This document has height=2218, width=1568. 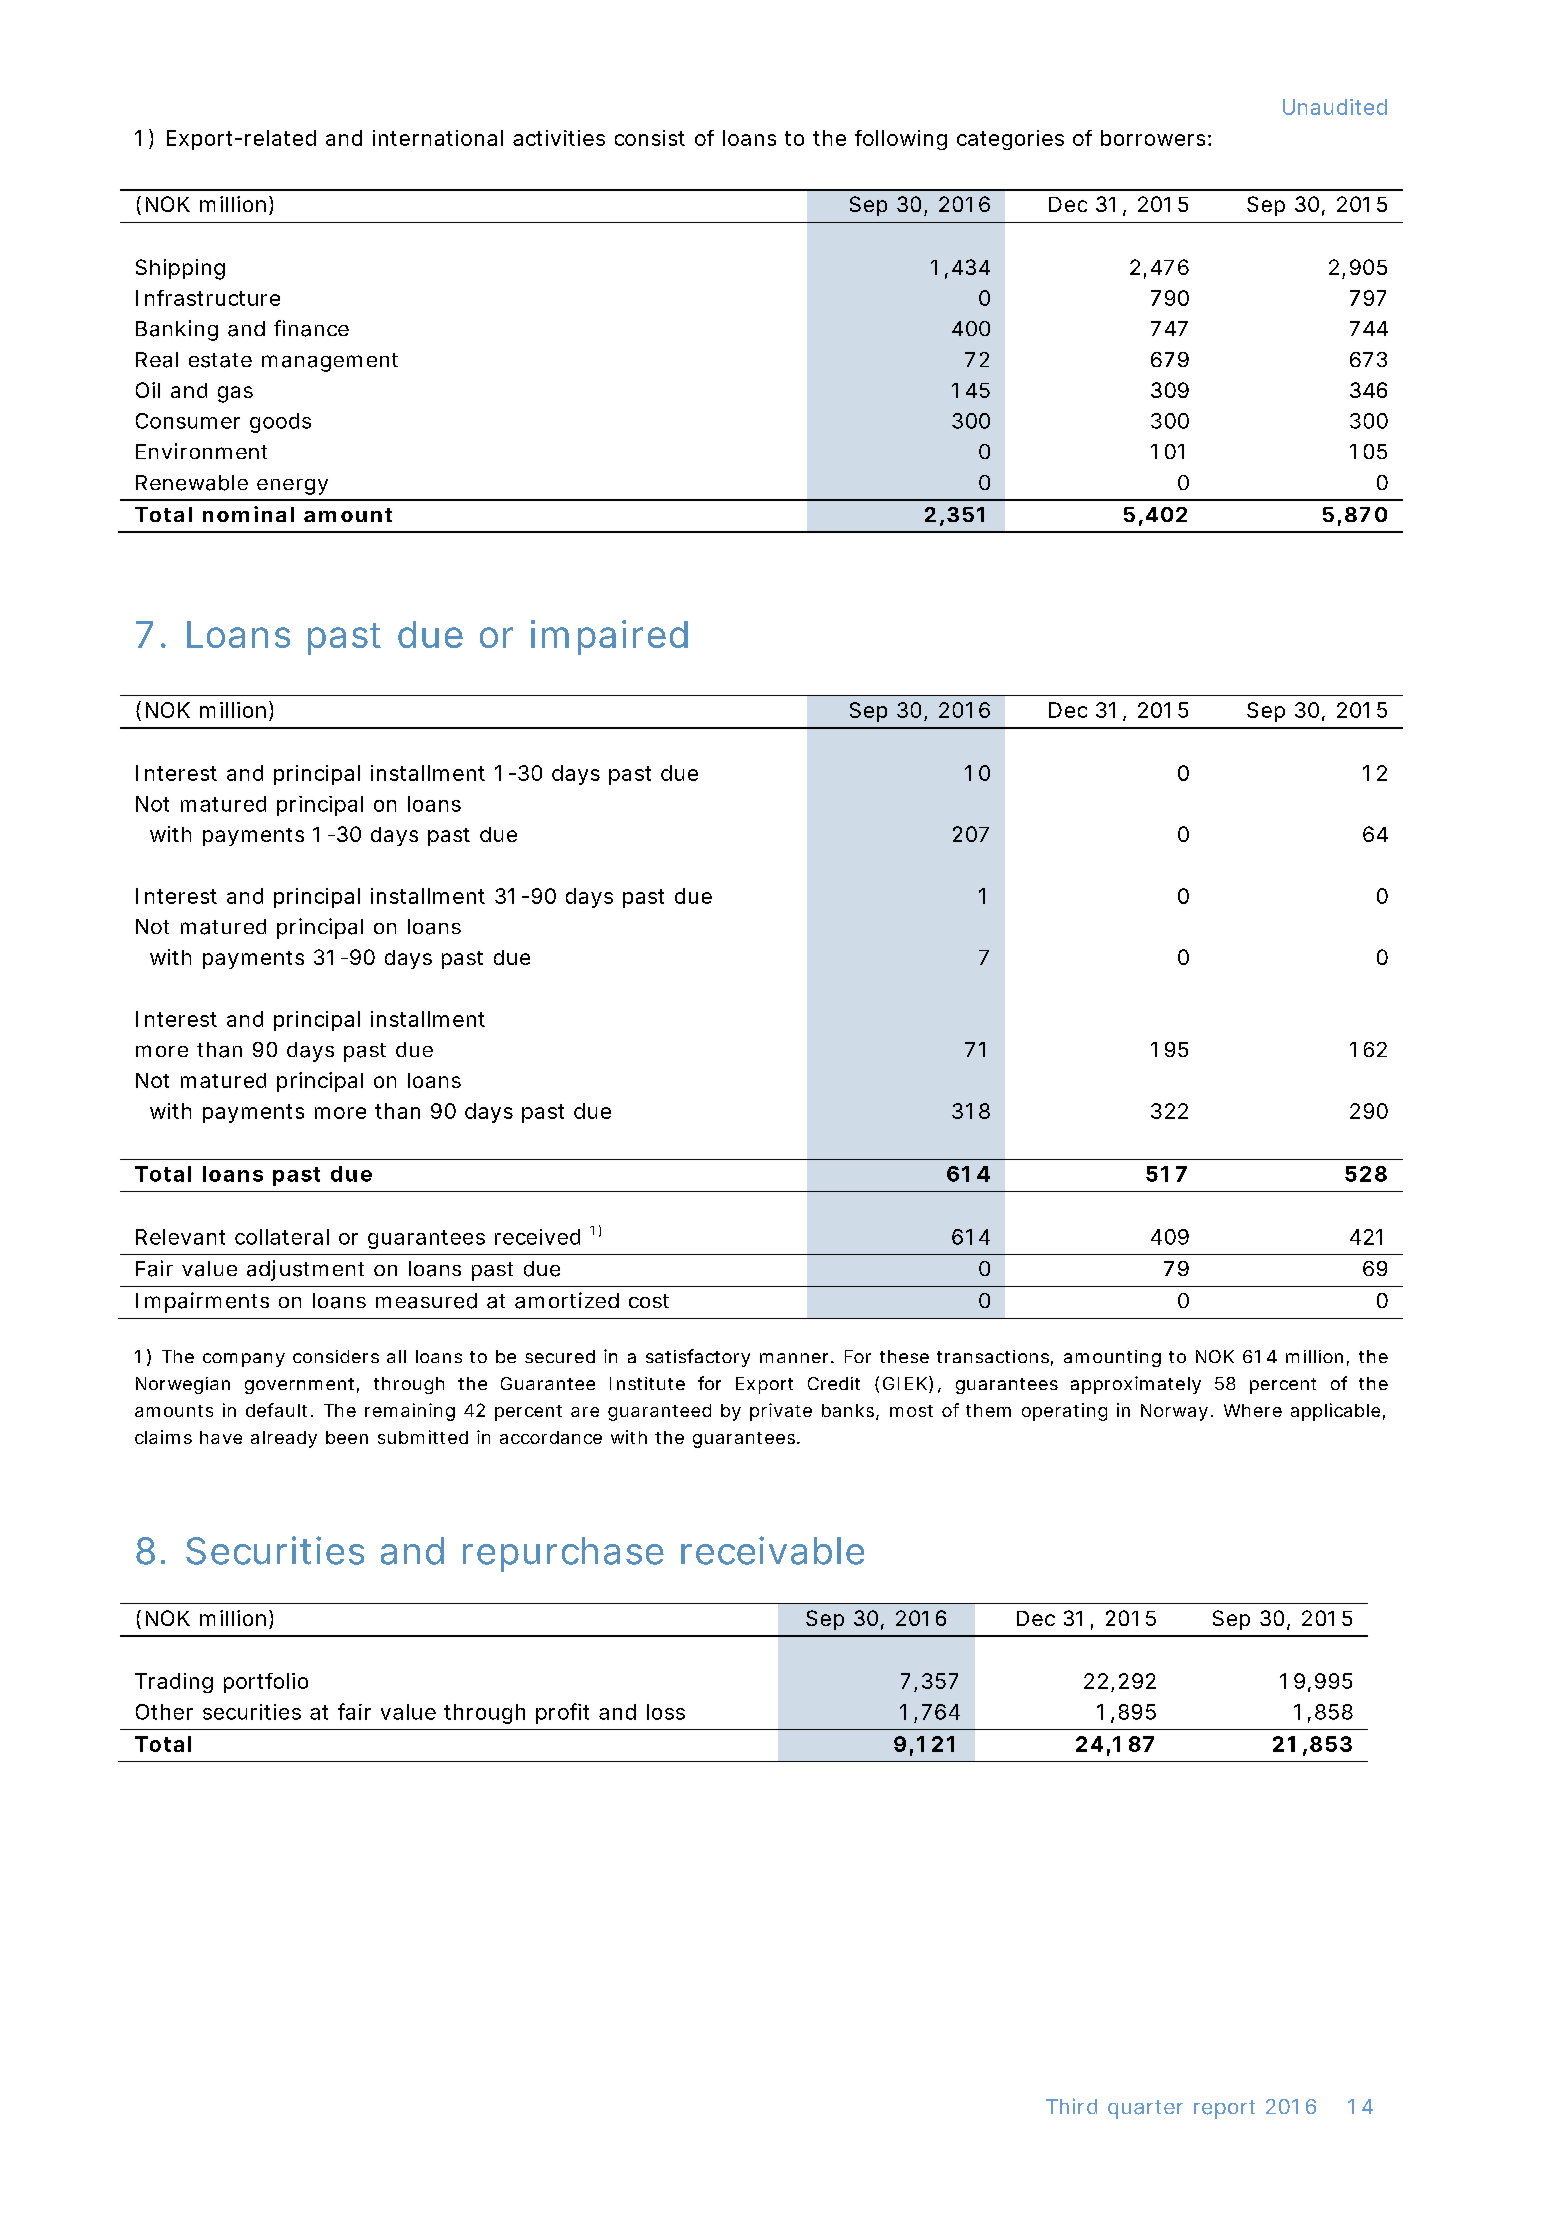 I want to click on Third, so click(x=1071, y=2106).
